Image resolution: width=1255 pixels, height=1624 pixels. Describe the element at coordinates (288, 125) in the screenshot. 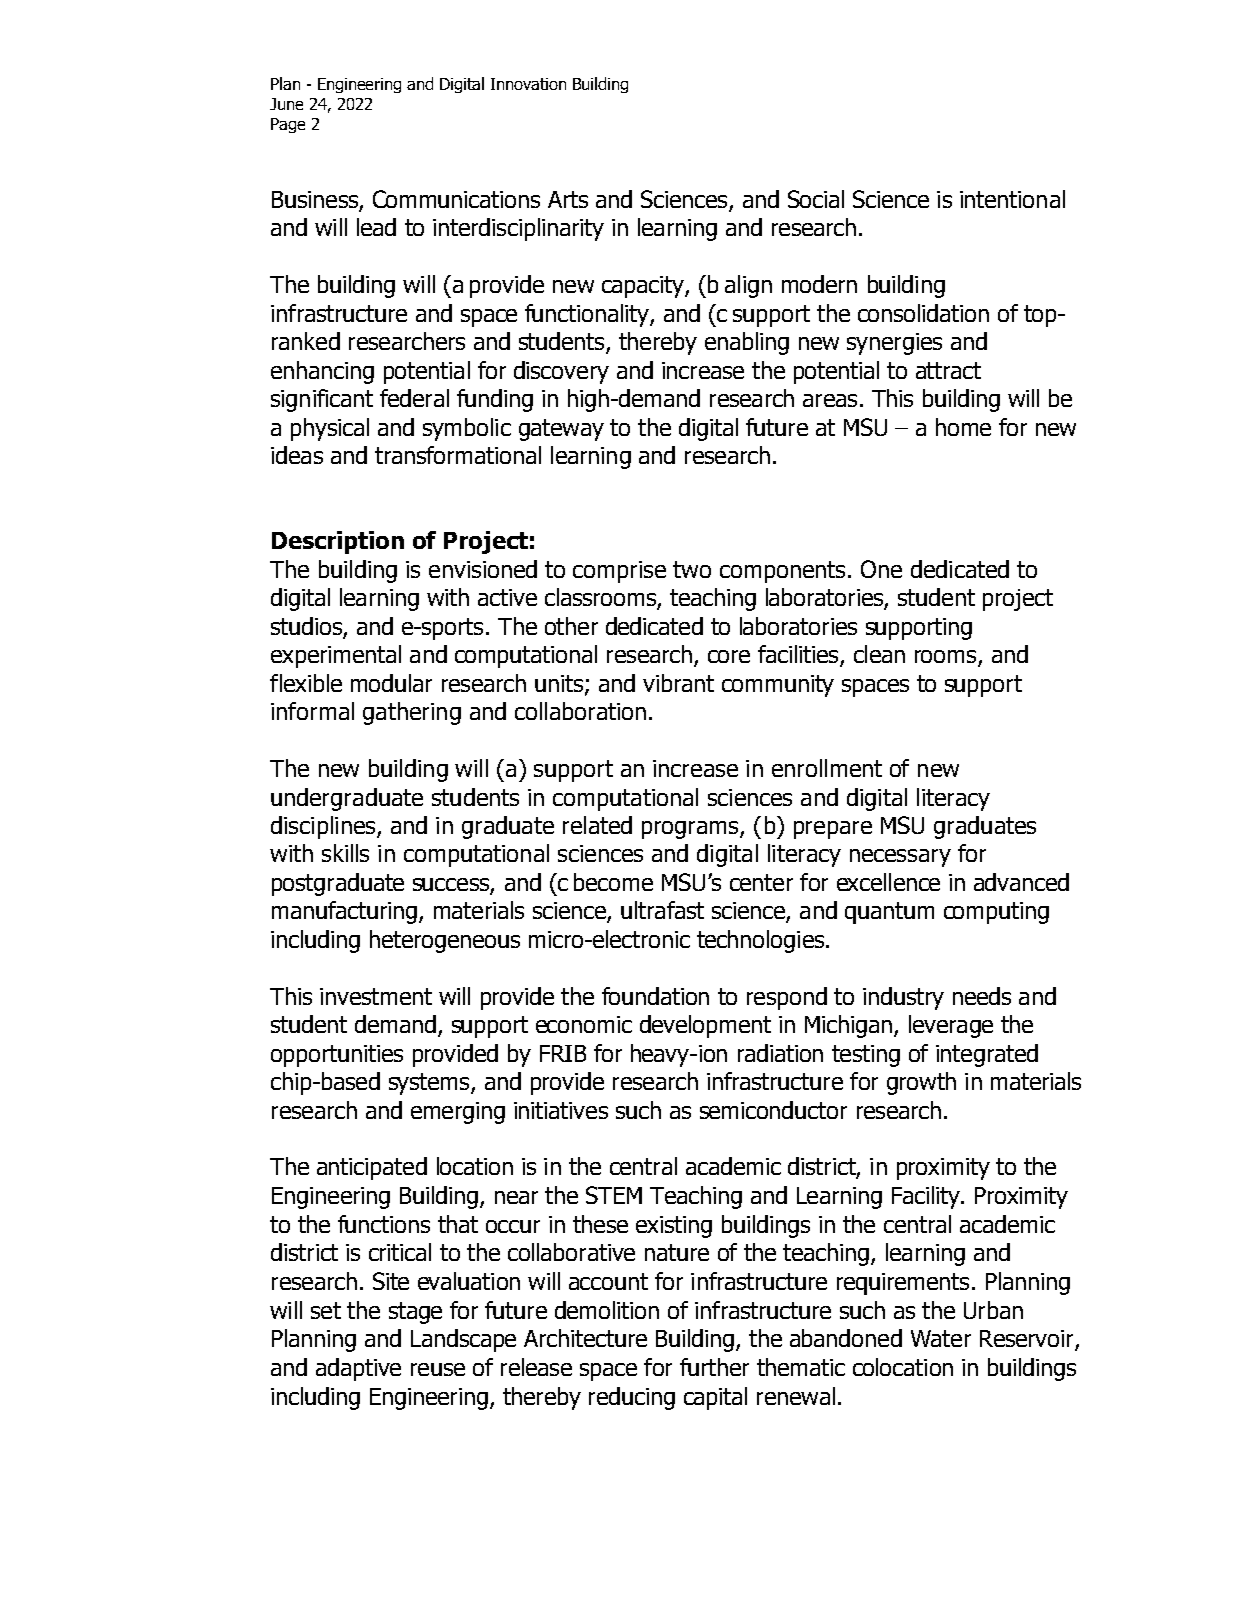

I see `Page` at that location.
